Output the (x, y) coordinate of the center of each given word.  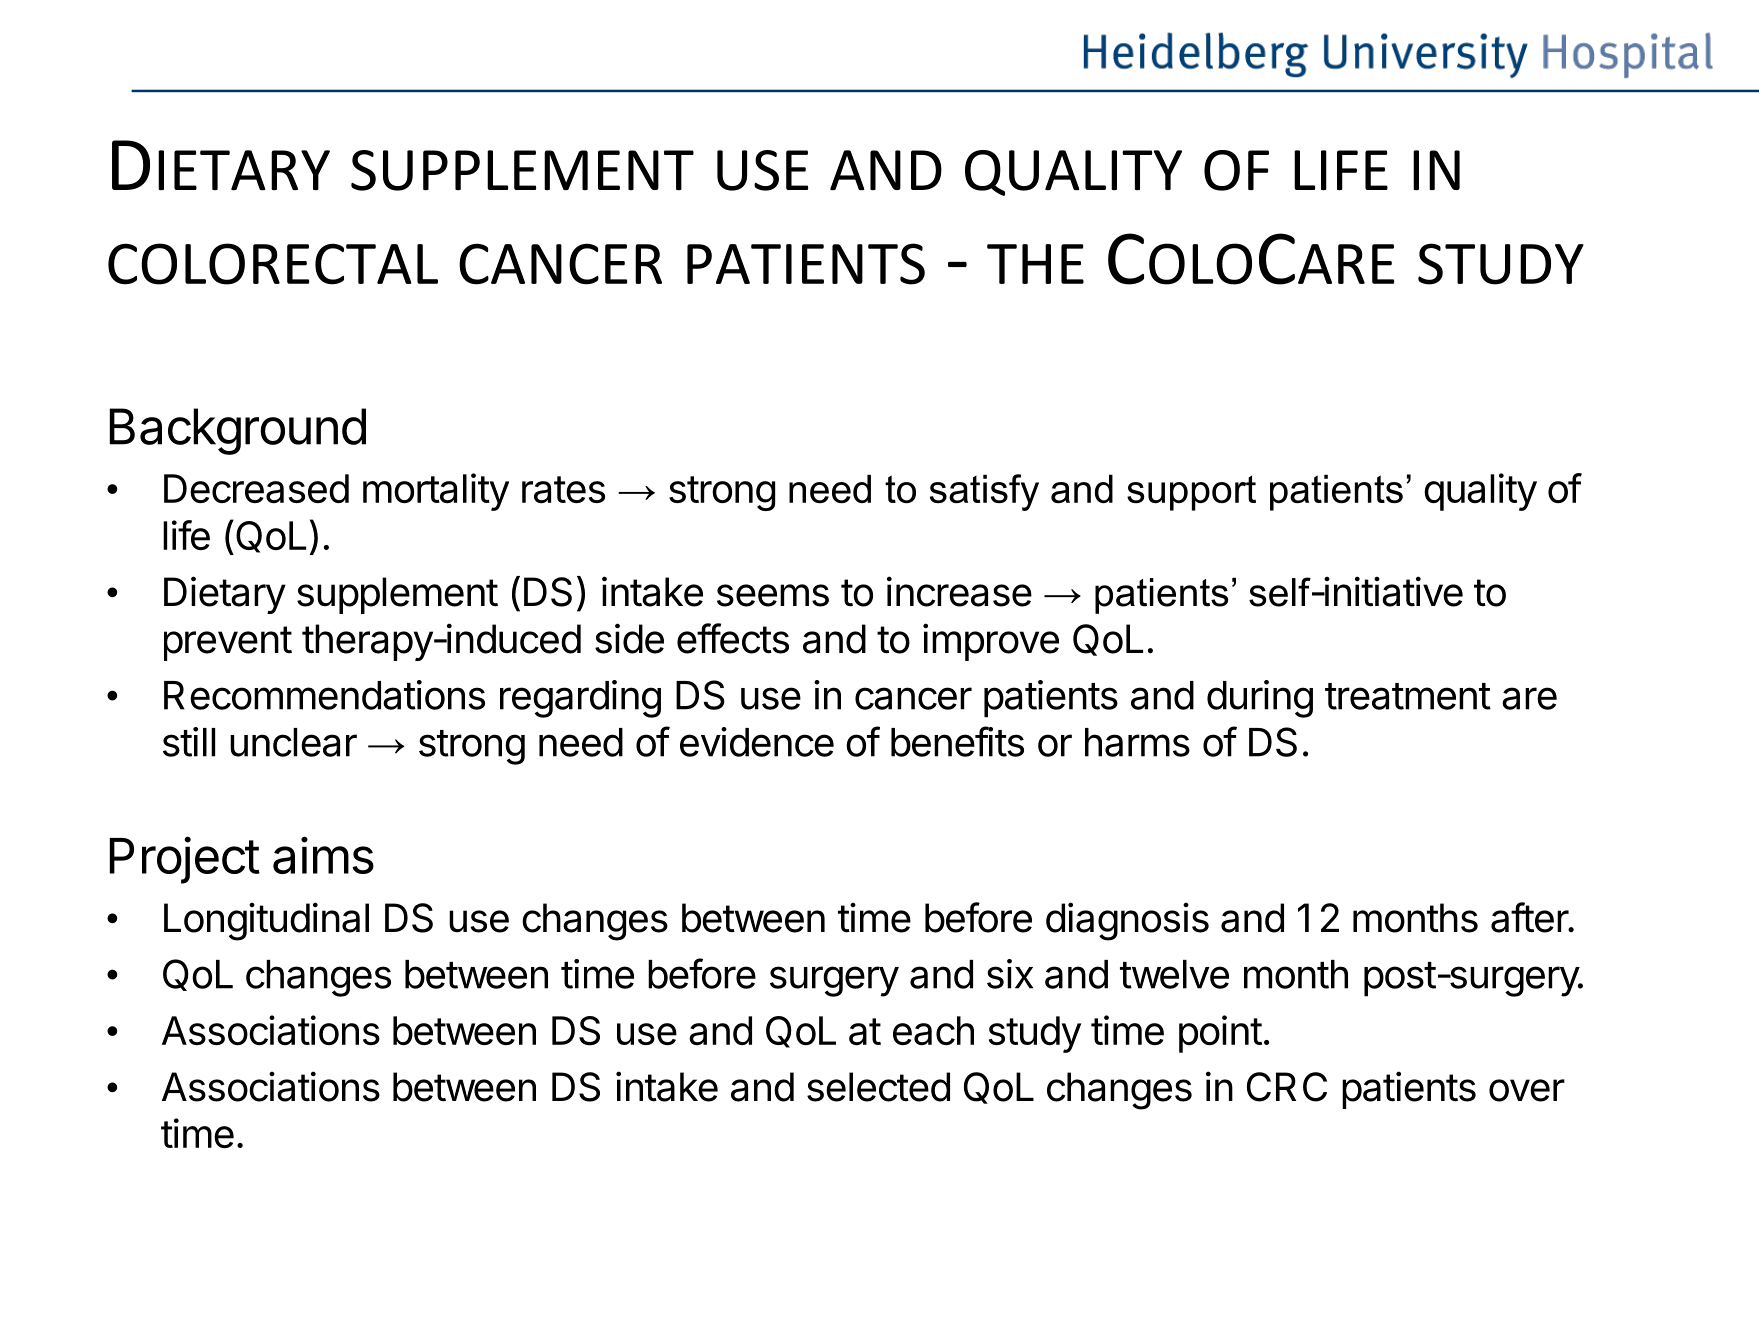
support (1191, 493)
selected (878, 1087)
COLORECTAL (273, 264)
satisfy (984, 492)
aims (323, 855)
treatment (1408, 696)
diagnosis (1127, 921)
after (1530, 917)
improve (991, 642)
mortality (436, 492)
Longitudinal (266, 921)
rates (563, 490)
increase (959, 591)
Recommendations (324, 695)
